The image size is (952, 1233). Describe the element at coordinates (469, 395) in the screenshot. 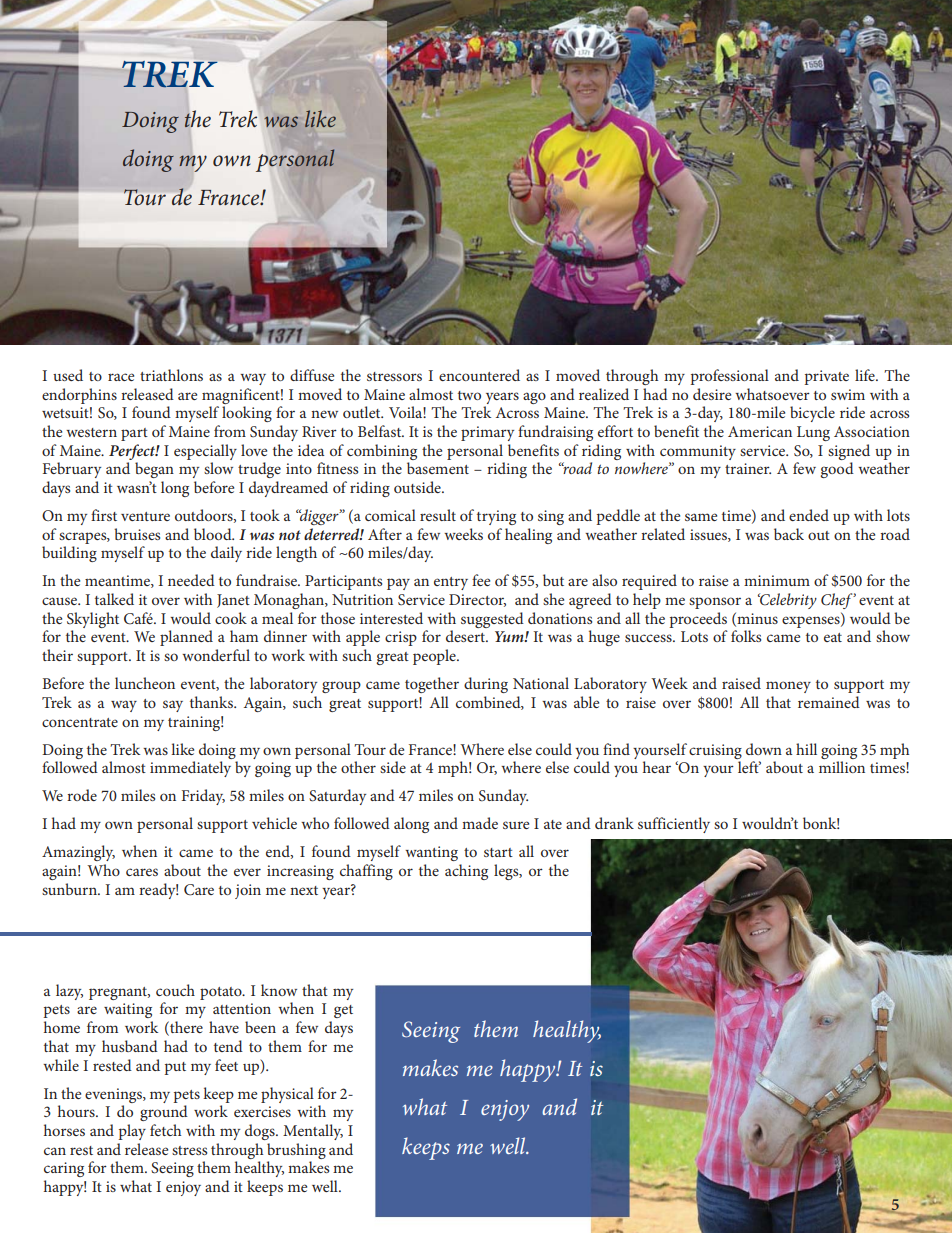

I see `two` at that location.
